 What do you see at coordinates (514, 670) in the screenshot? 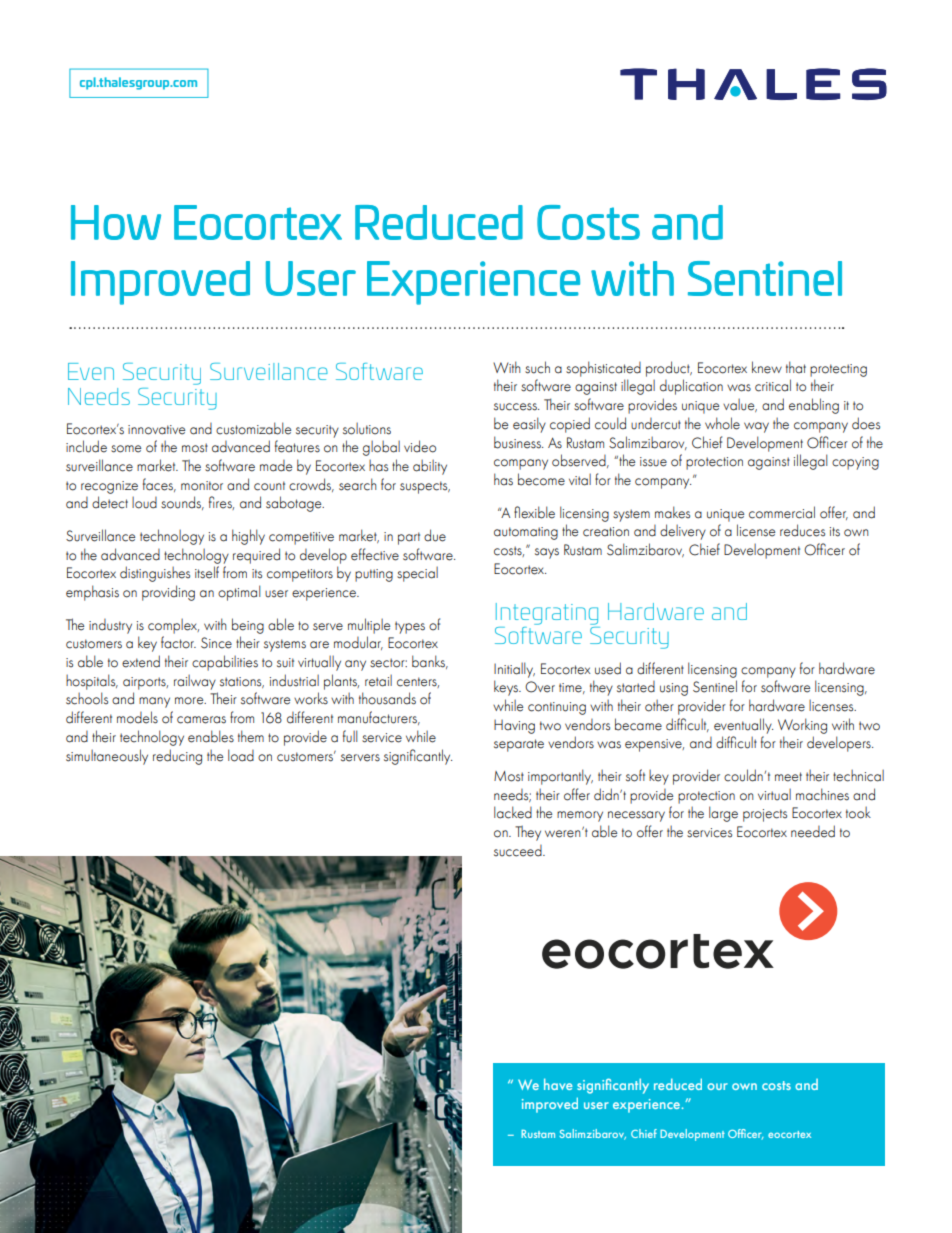
I see `Initially` at bounding box center [514, 670].
